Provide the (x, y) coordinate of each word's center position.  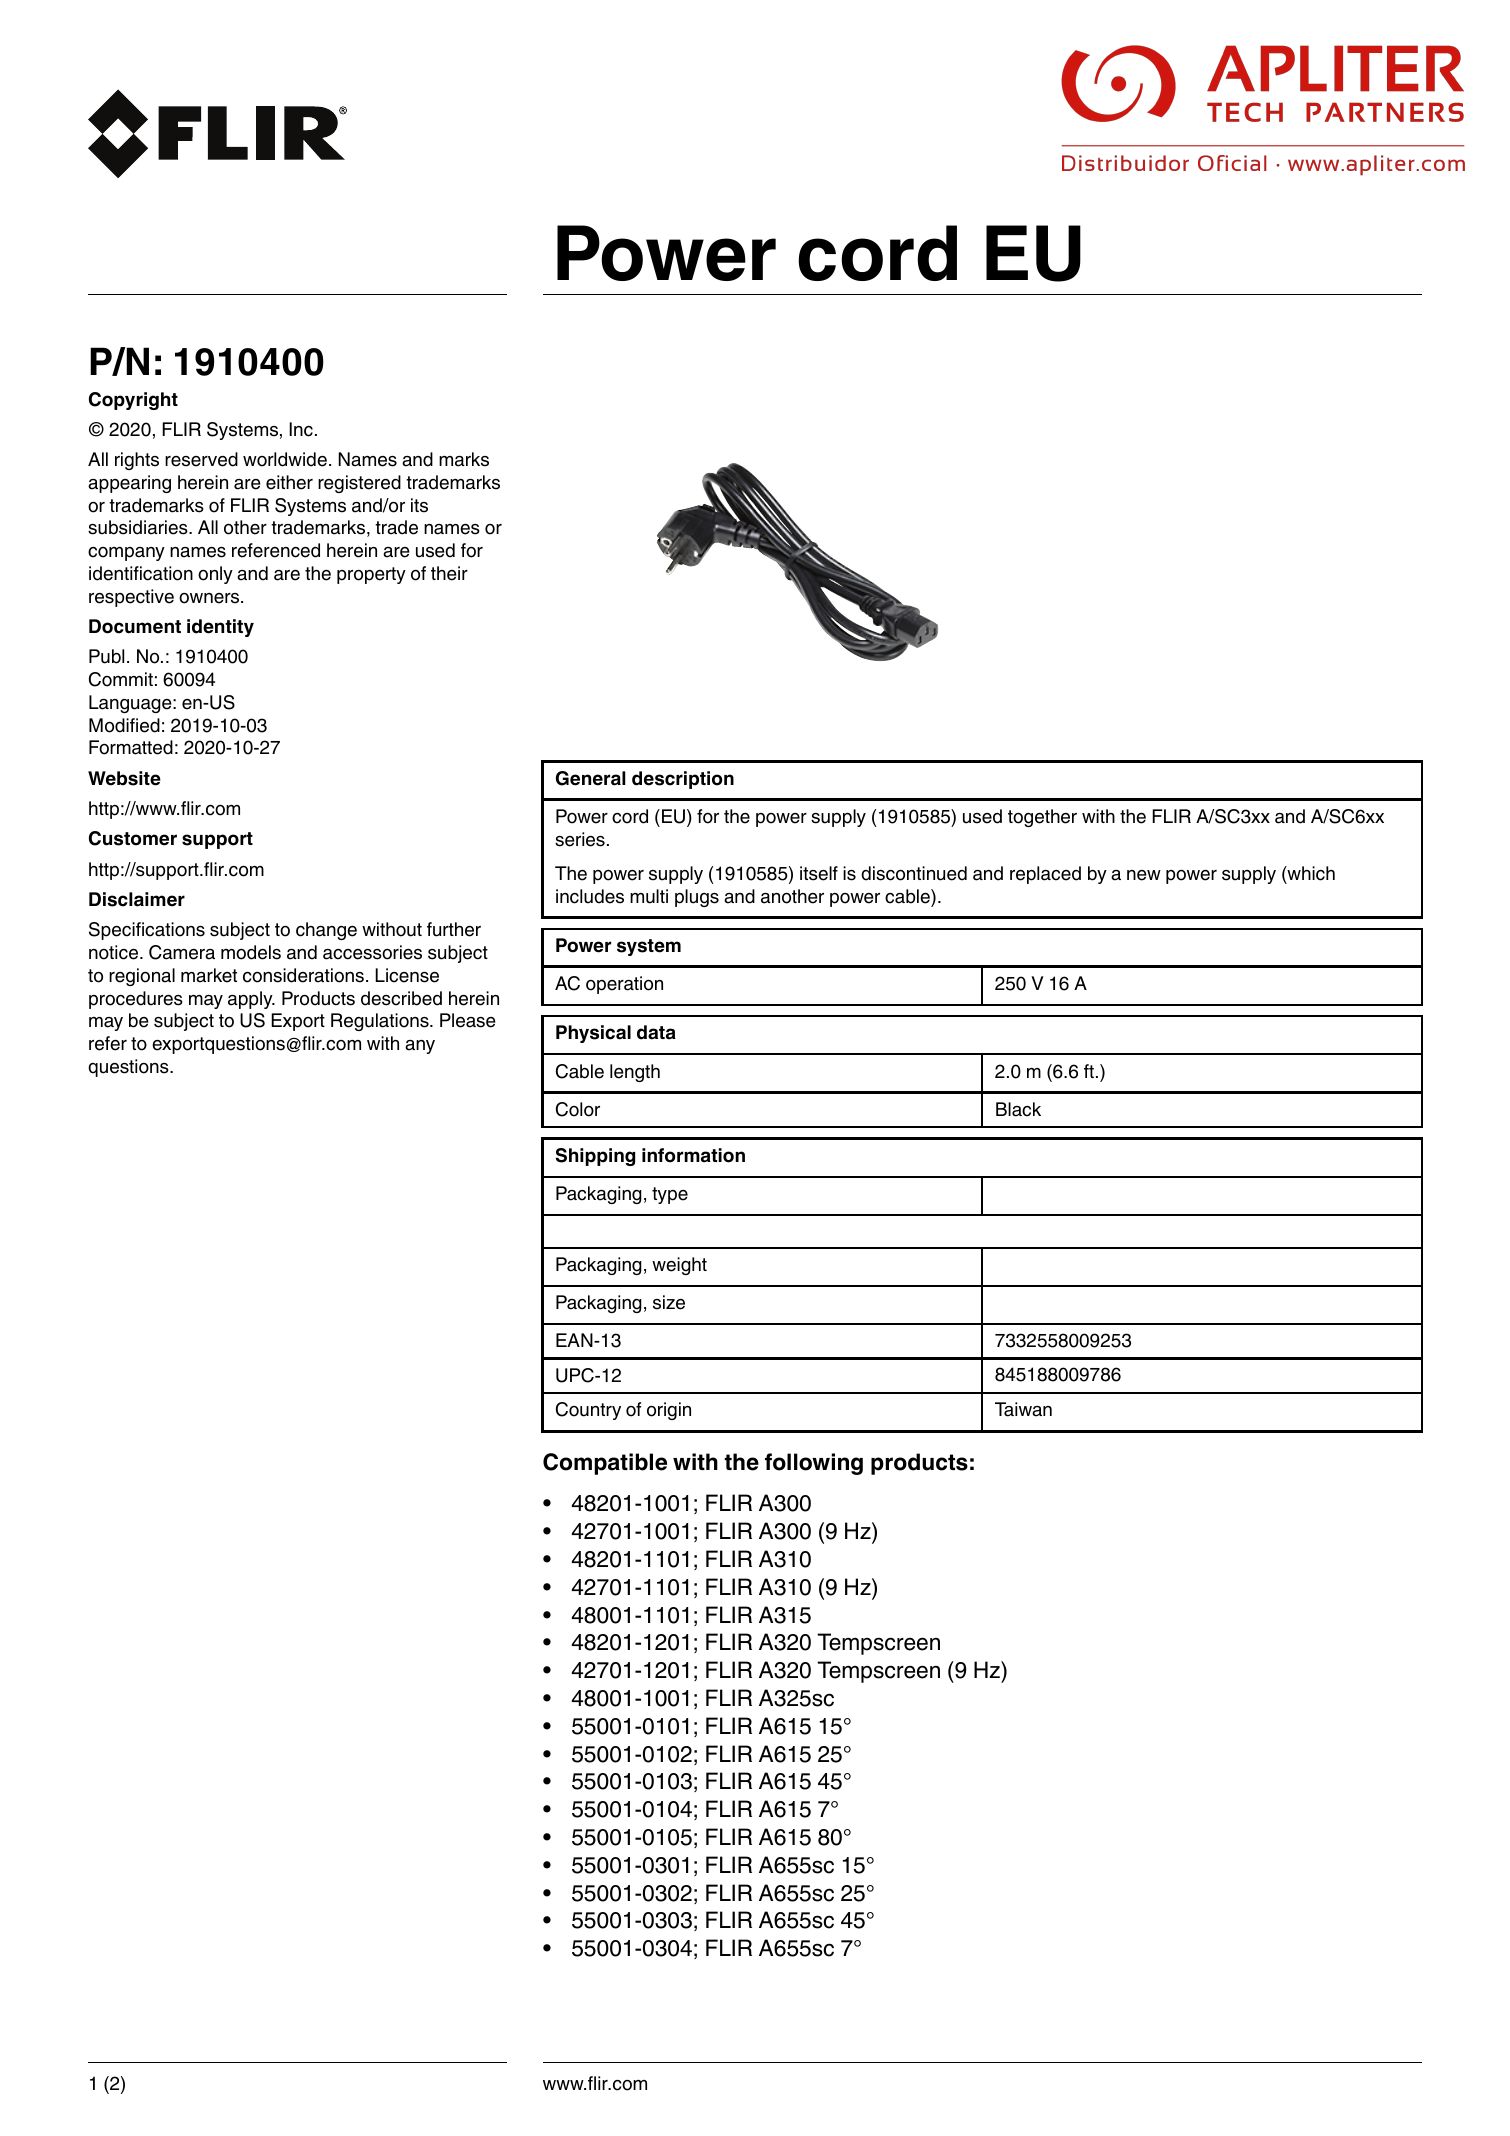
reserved (201, 459)
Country (588, 1411)
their (449, 573)
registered (359, 484)
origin (669, 1411)
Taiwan (1023, 1409)
